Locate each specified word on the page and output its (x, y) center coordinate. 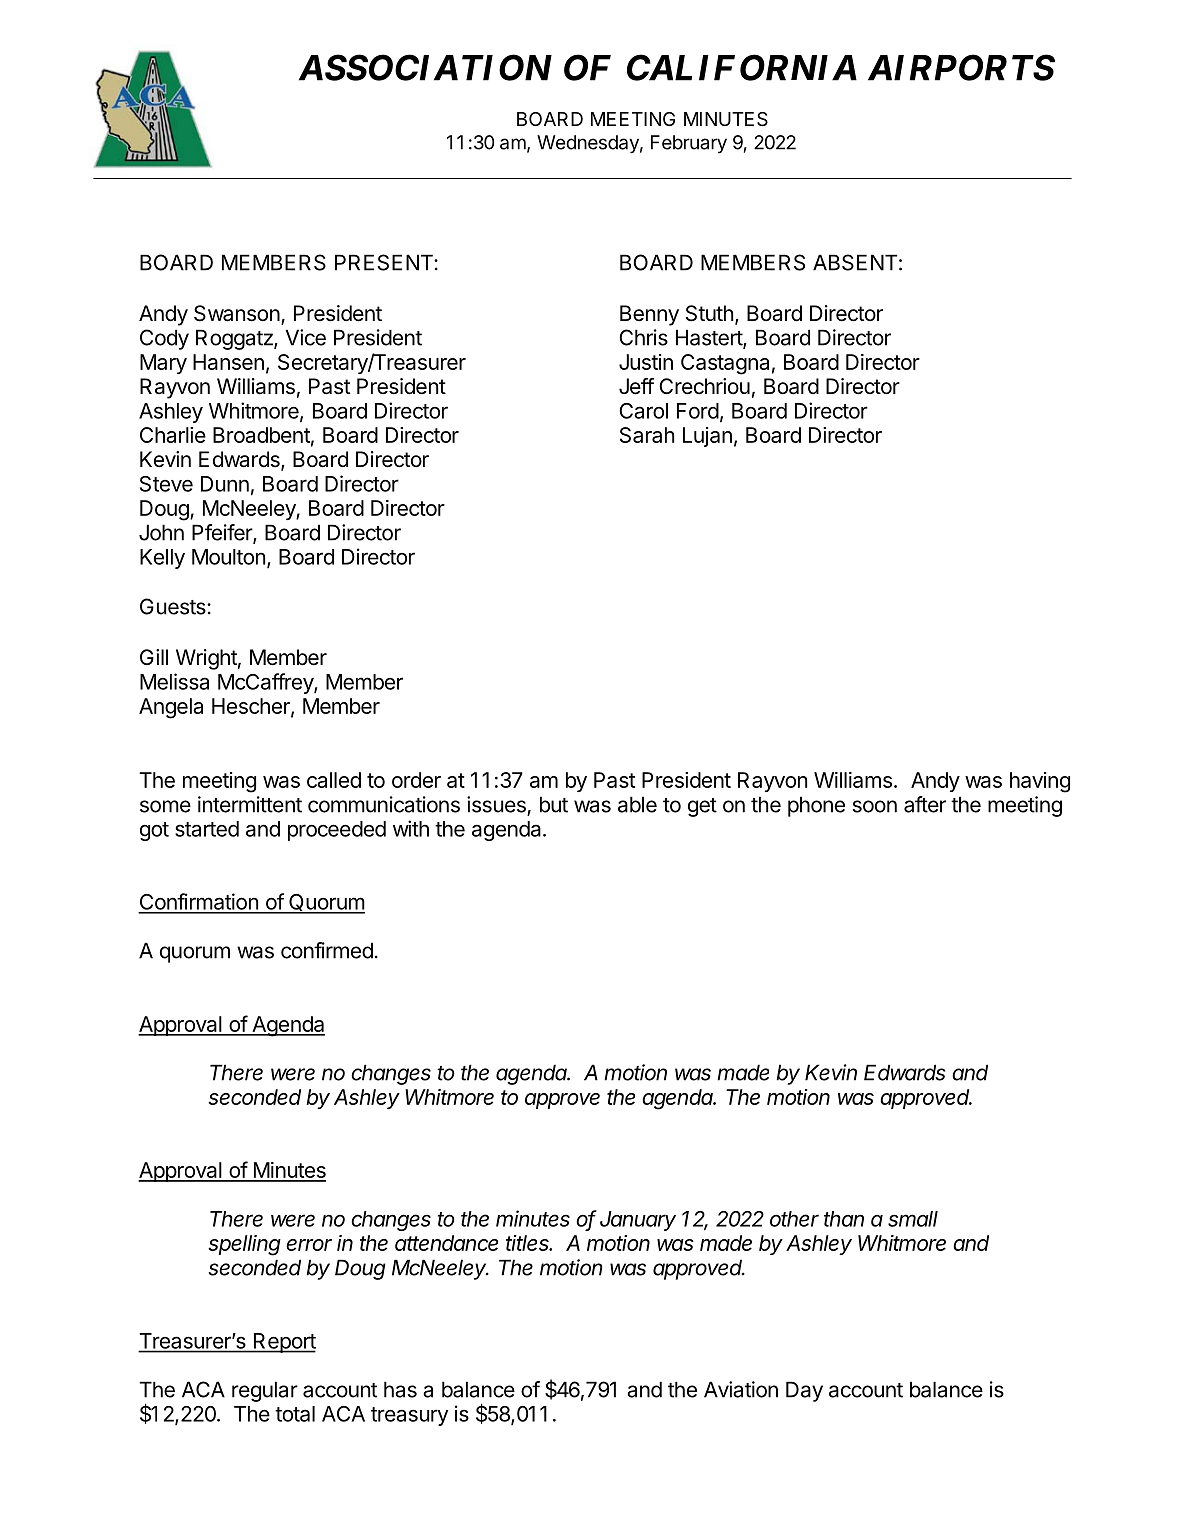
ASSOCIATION (425, 67)
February (689, 144)
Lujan (707, 437)
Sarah (647, 435)
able (637, 804)
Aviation (741, 1389)
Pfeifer (223, 533)
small (913, 1219)
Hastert (710, 338)
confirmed (327, 950)
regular (265, 1391)
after (925, 804)
